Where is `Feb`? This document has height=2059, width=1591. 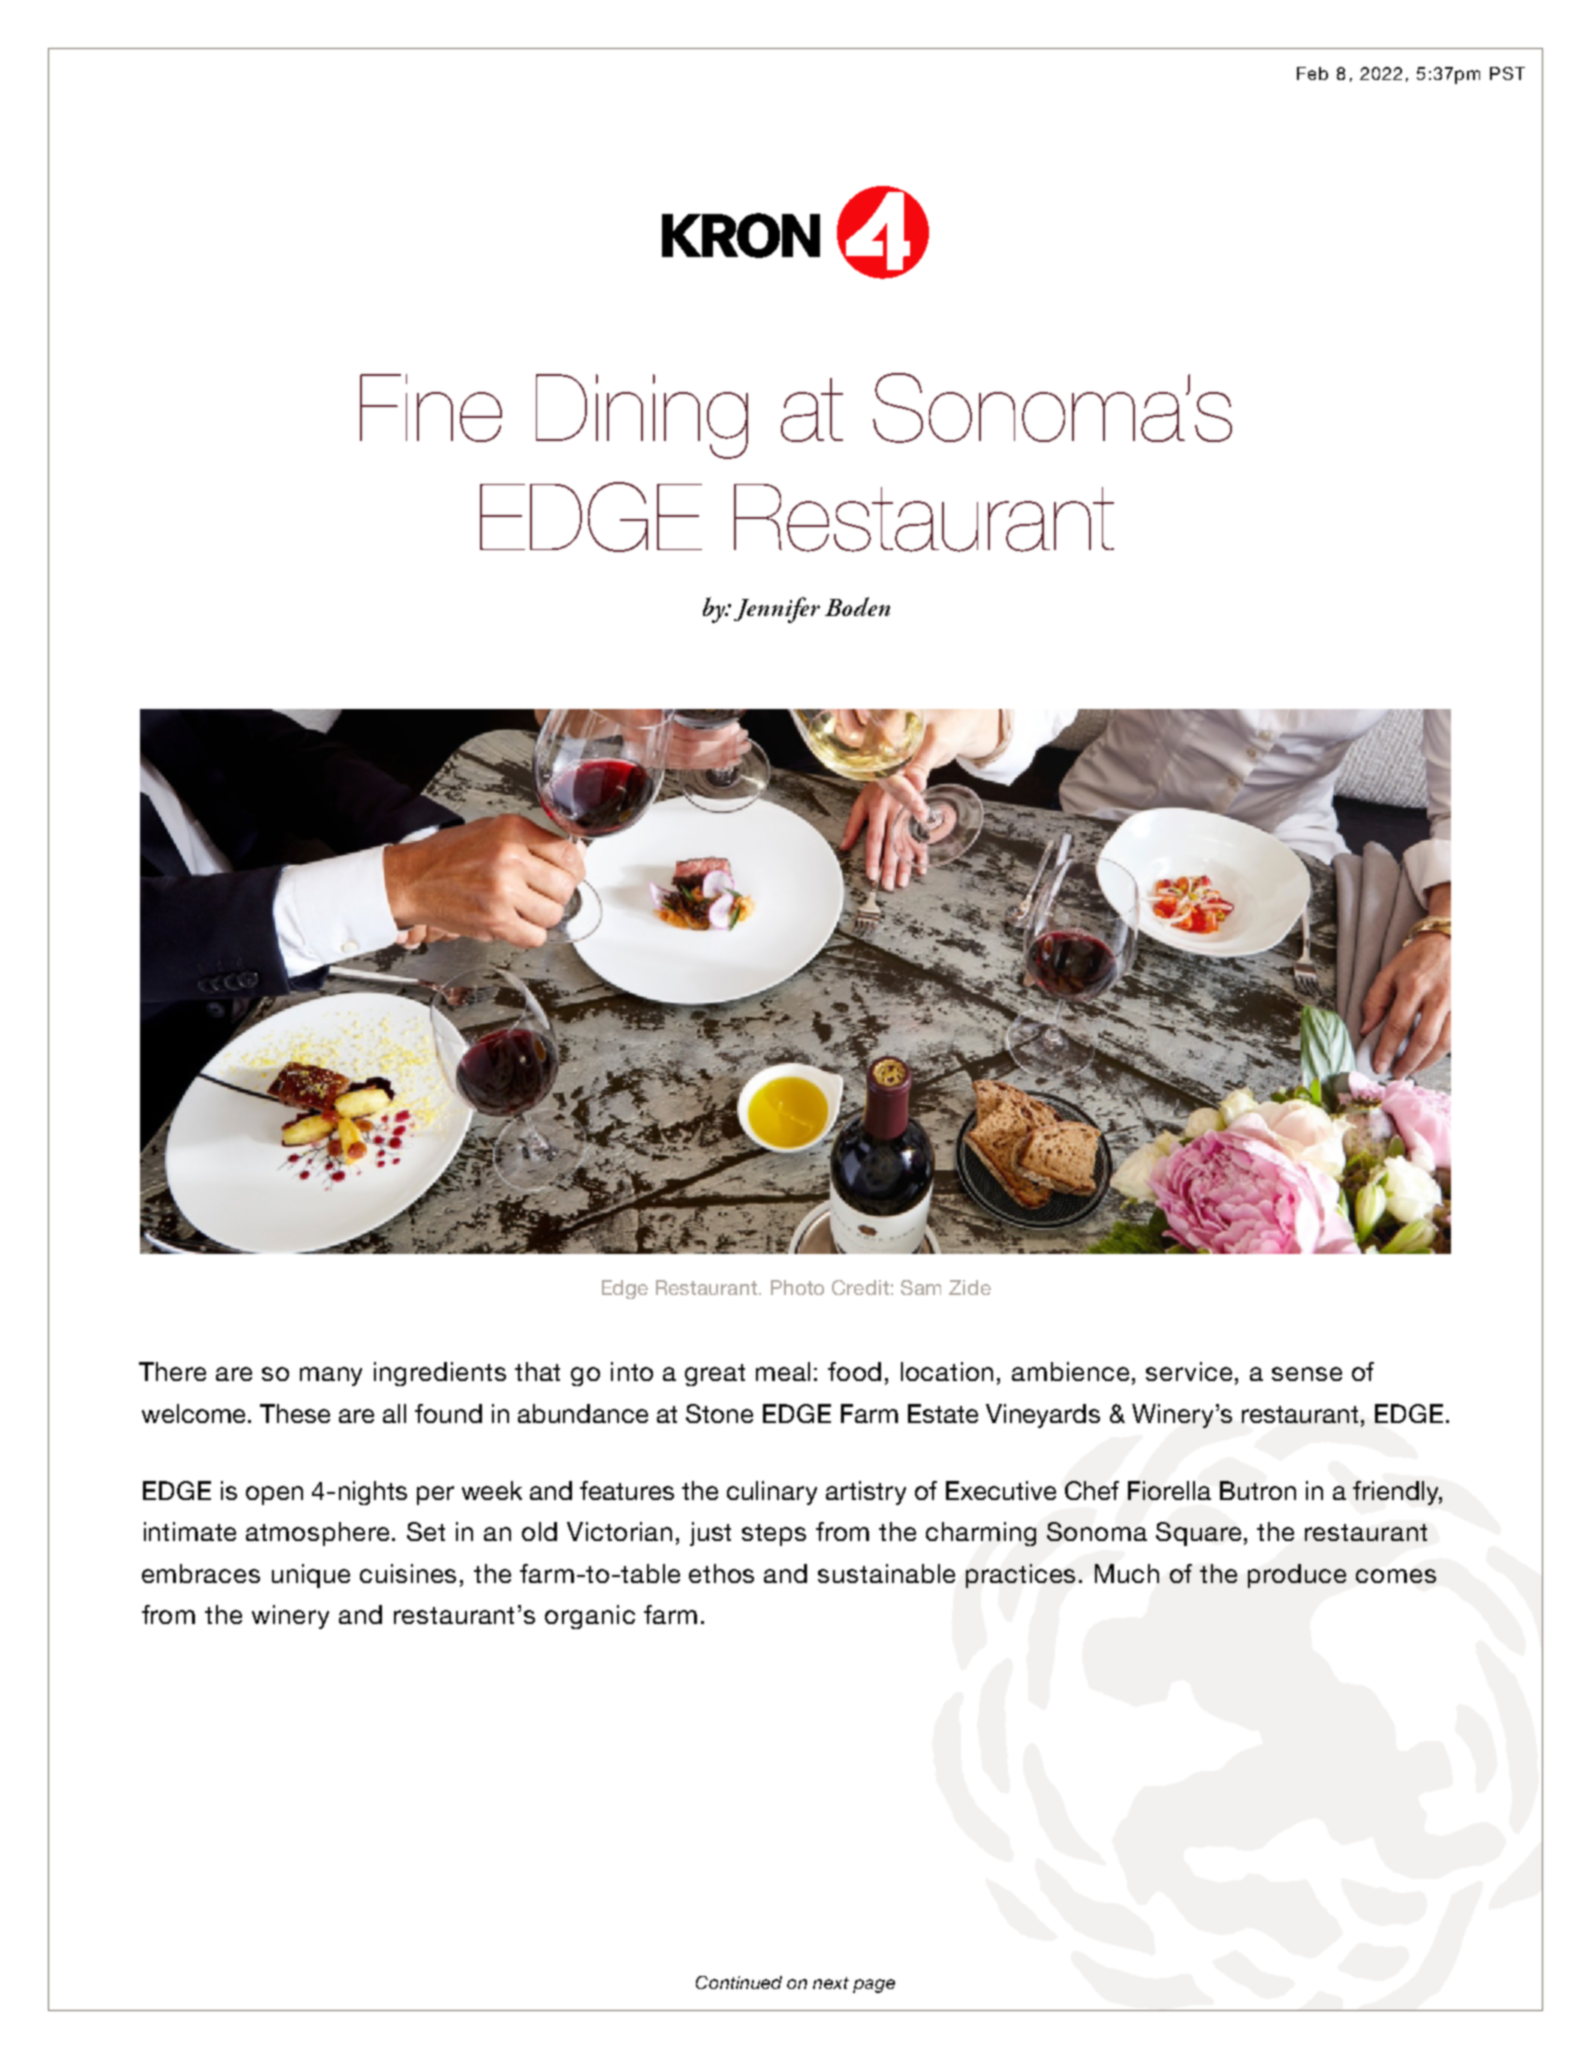 Feb is located at coordinates (1312, 73).
